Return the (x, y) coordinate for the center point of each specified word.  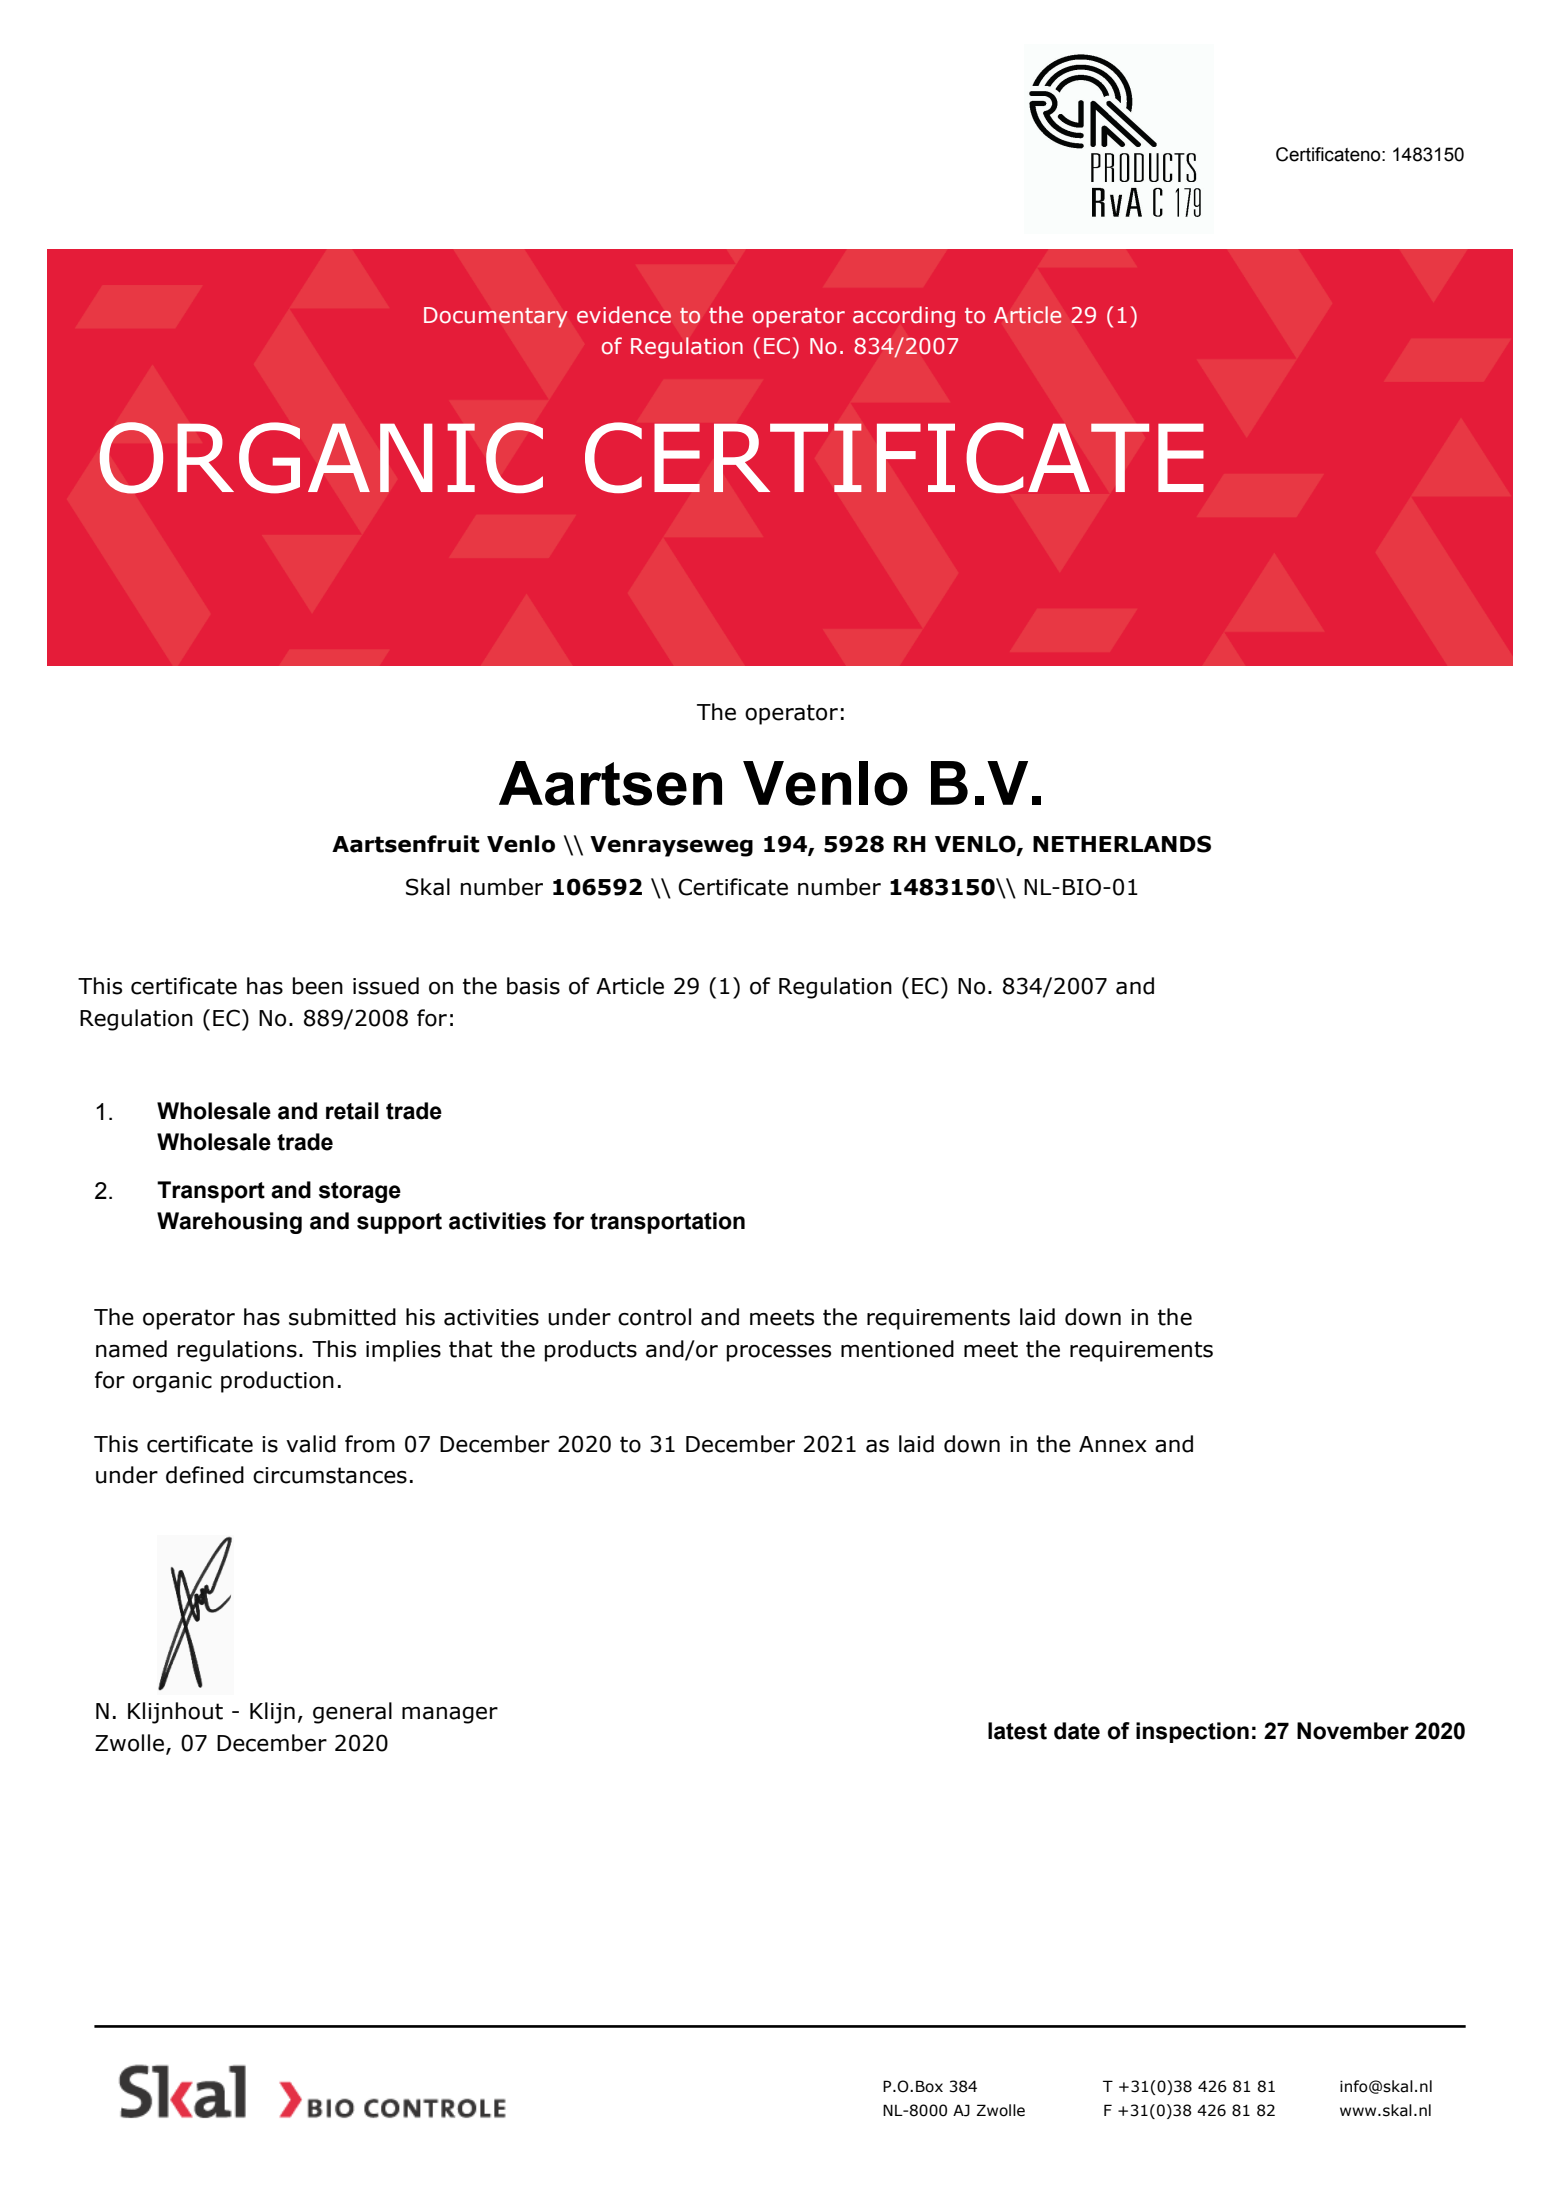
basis (533, 986)
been (318, 986)
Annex (1113, 1444)
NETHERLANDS (1122, 844)
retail (352, 1111)
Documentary (496, 317)
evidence (624, 315)
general (352, 1713)
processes (779, 1353)
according (904, 317)
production (277, 1382)
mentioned (897, 1349)
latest (1017, 1731)
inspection (1192, 1732)
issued (386, 986)
